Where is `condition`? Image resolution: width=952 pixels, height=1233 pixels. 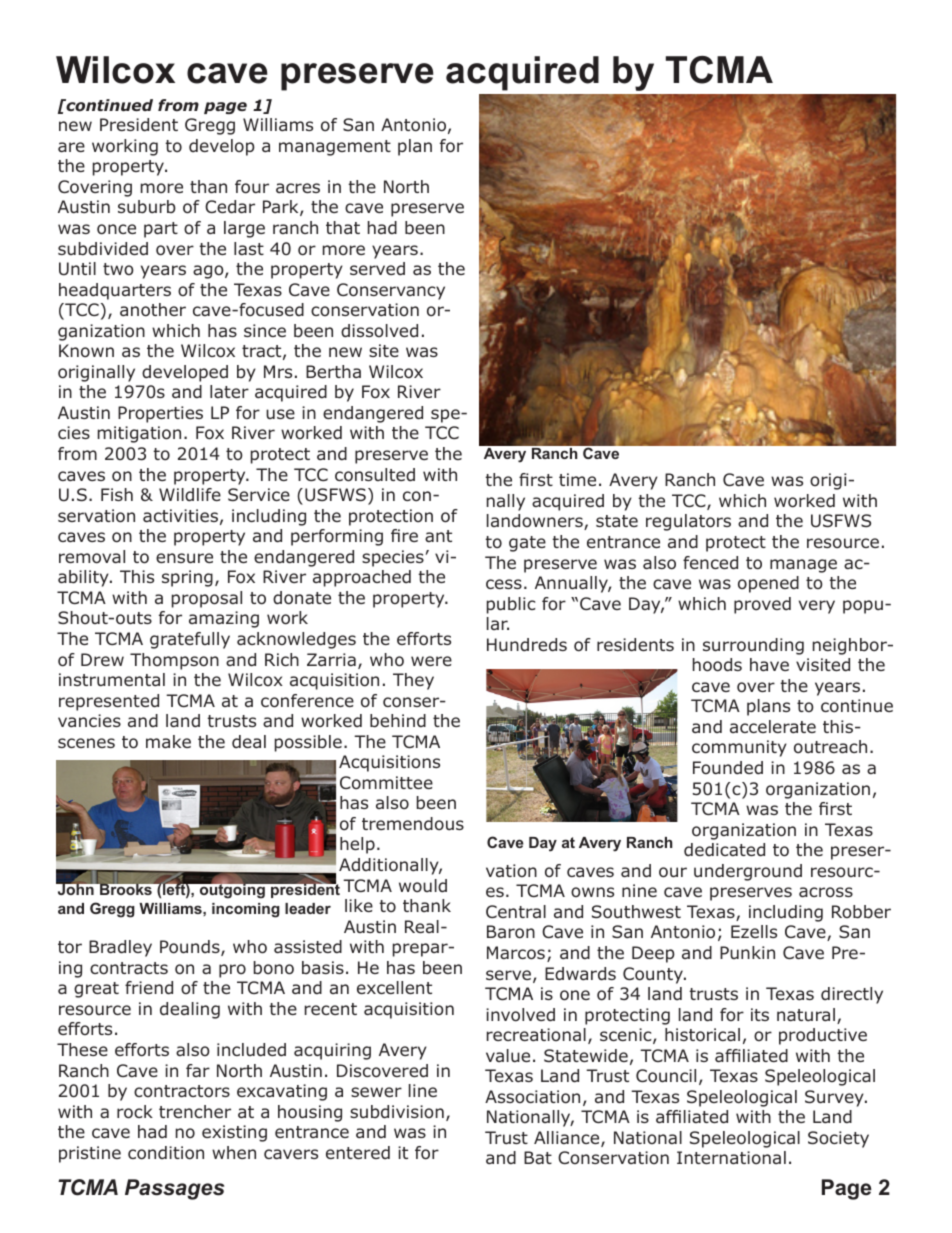 condition is located at coordinates (166, 1153).
